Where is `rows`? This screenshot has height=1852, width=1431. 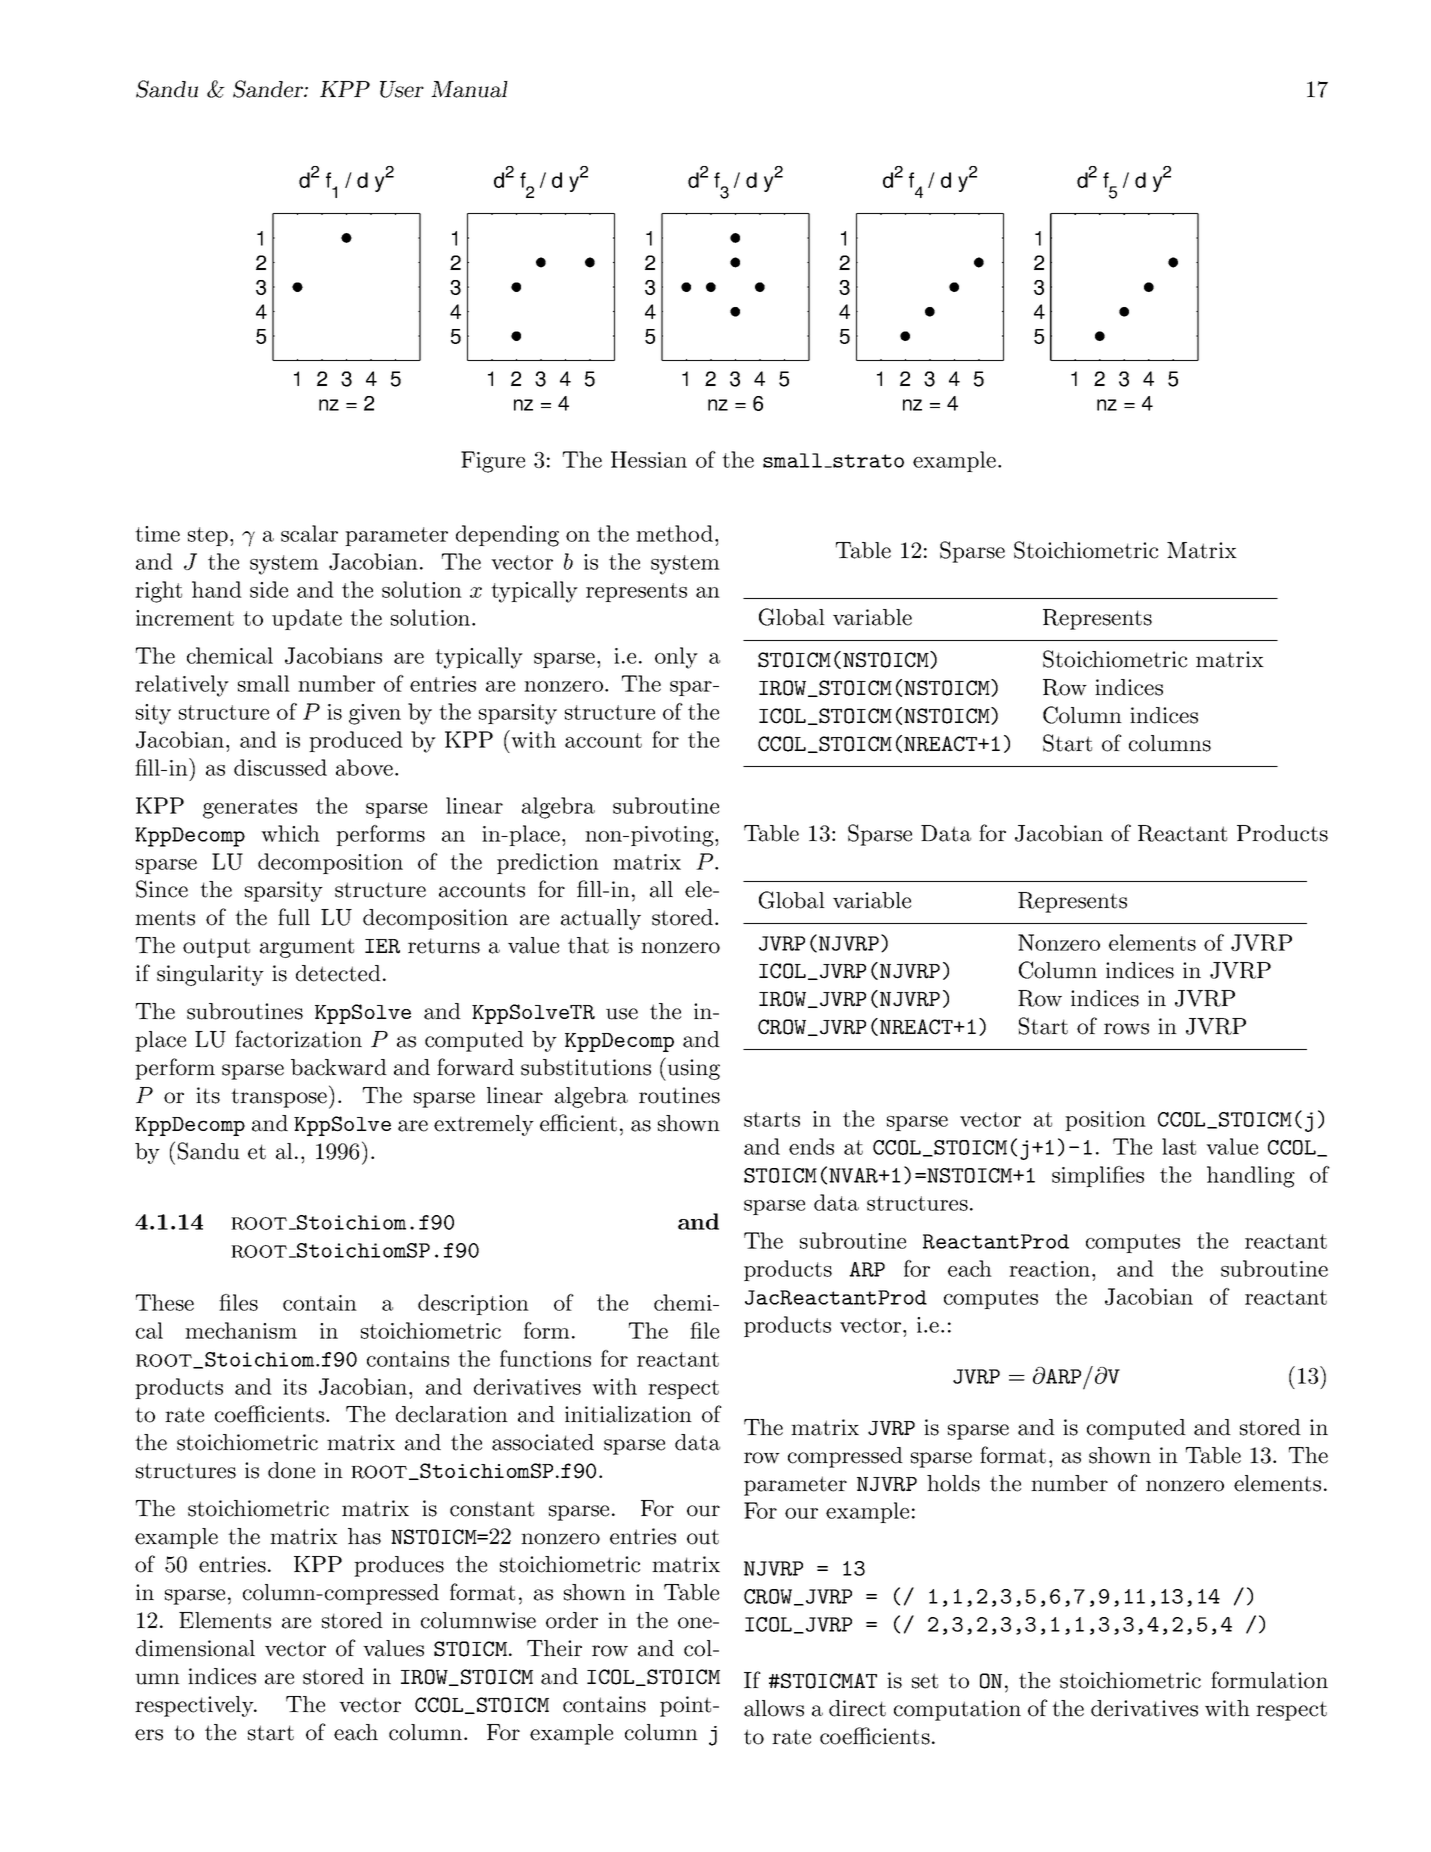 rows is located at coordinates (1126, 1029).
